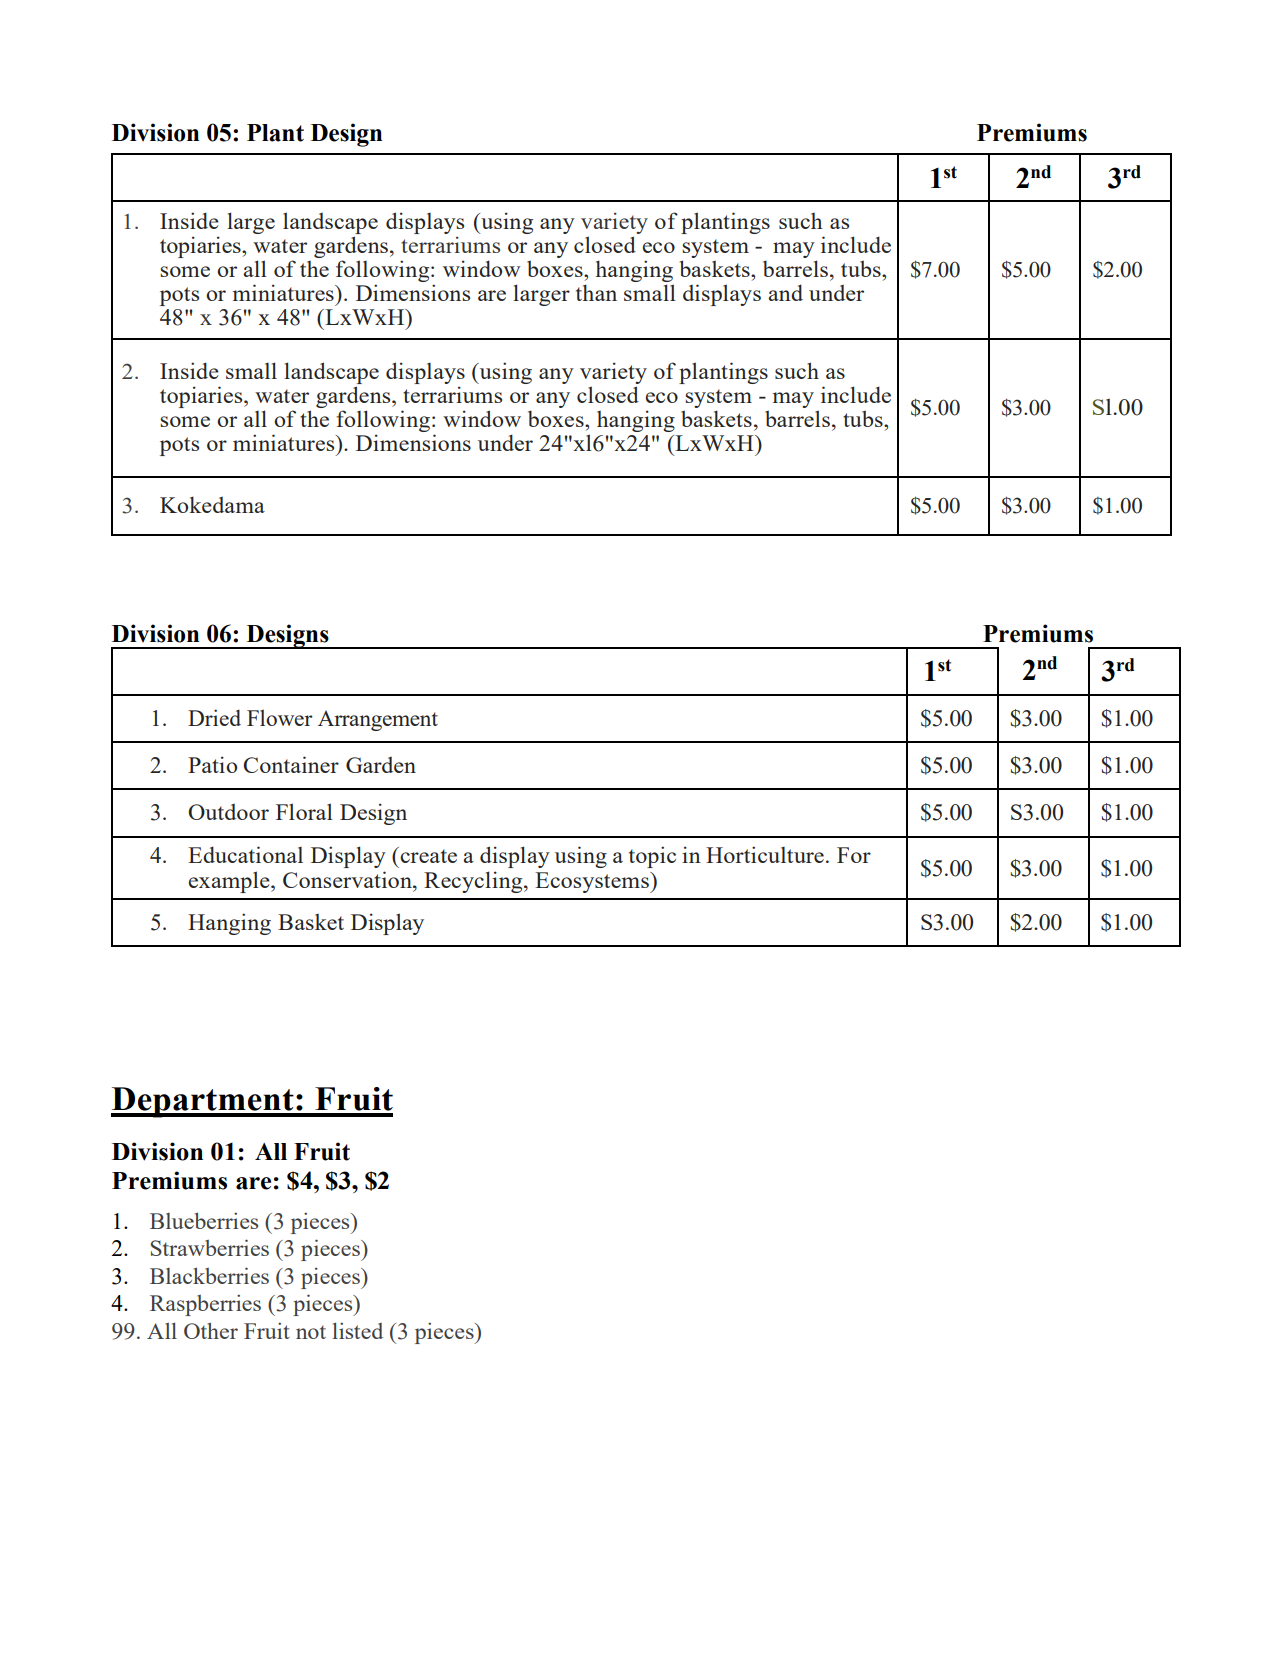  Describe the element at coordinates (652, 857) in the screenshot. I see `topic` at that location.
